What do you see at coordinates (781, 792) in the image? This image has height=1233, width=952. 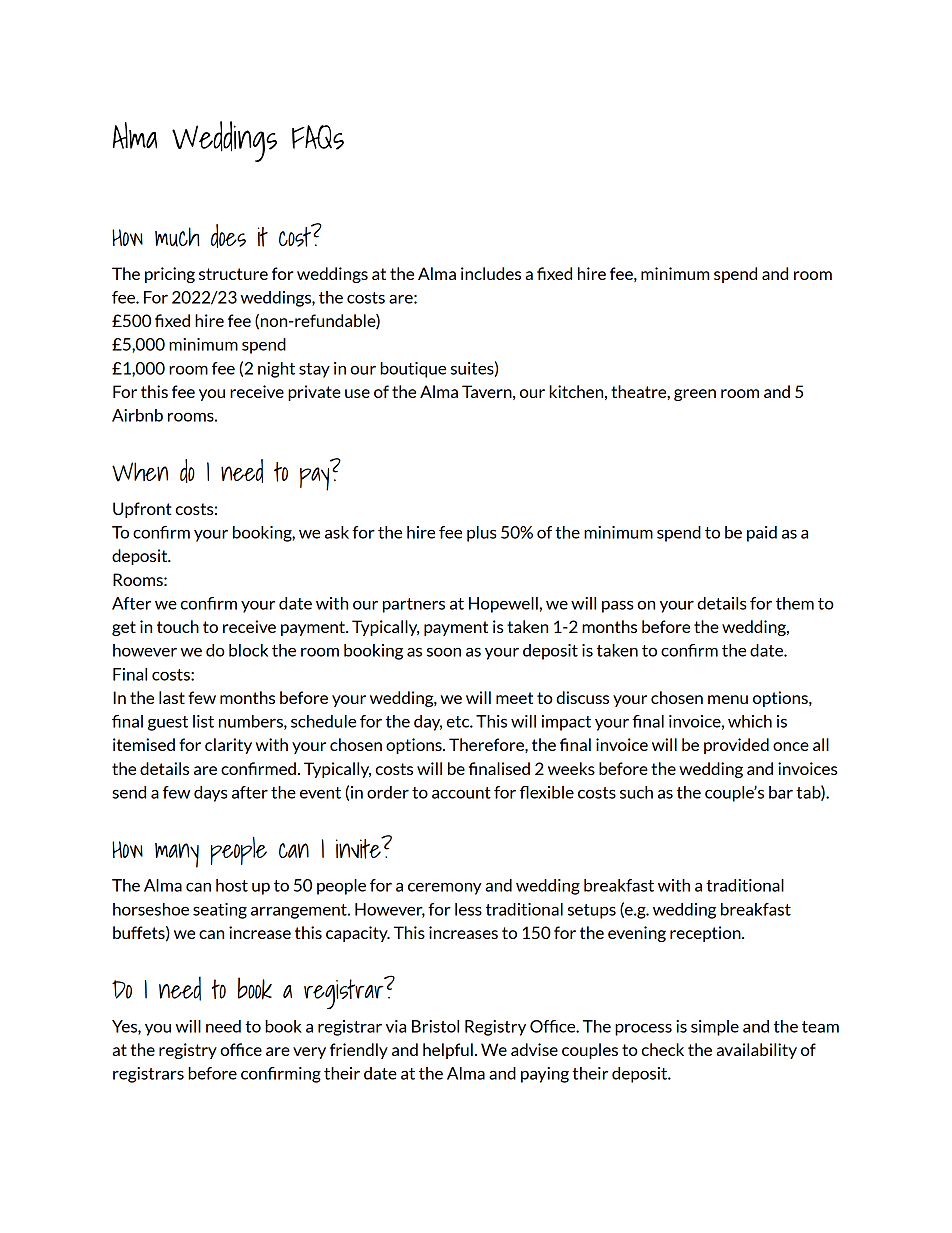 I see `bar` at bounding box center [781, 792].
